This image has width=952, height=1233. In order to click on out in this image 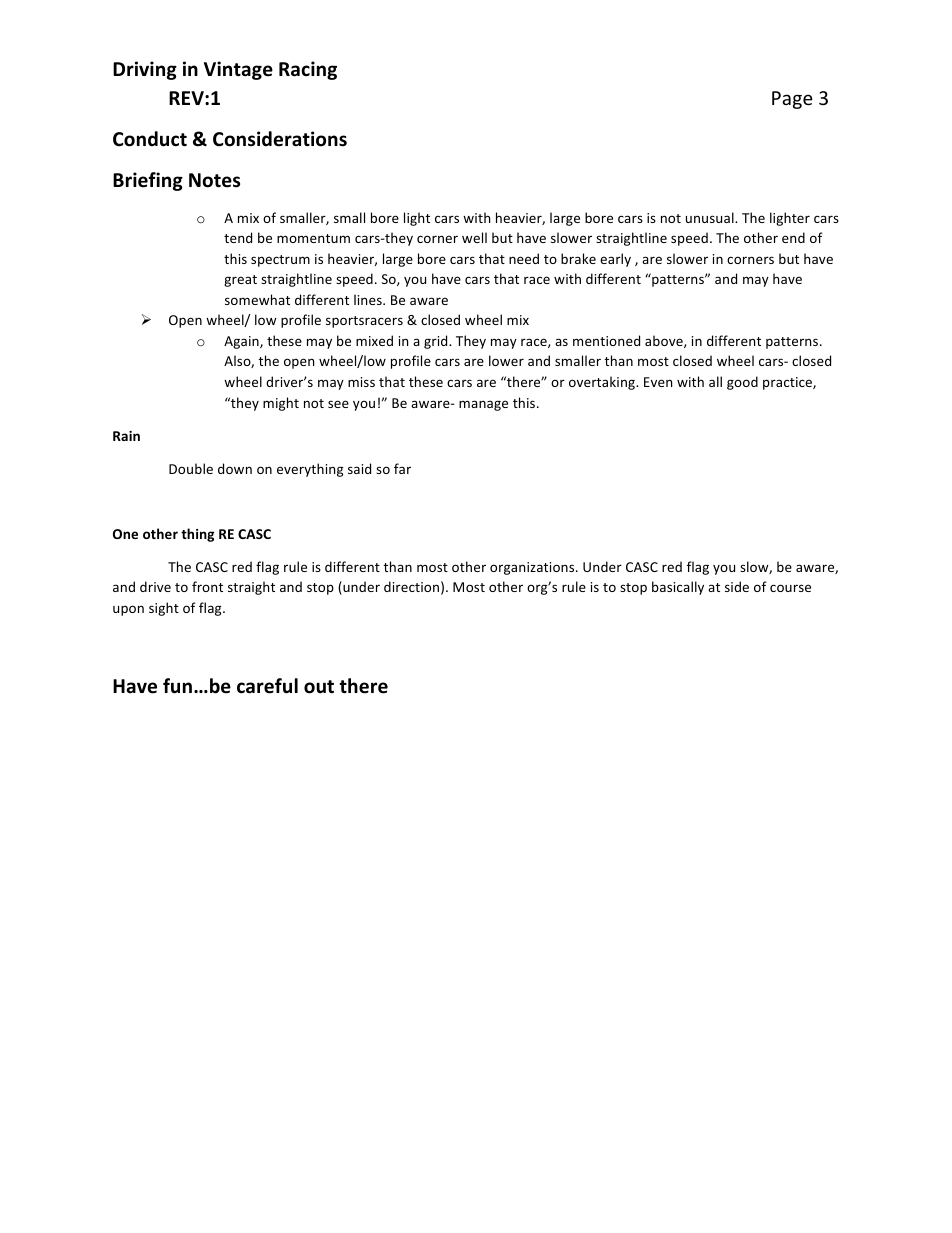, I will do `click(319, 687)`.
